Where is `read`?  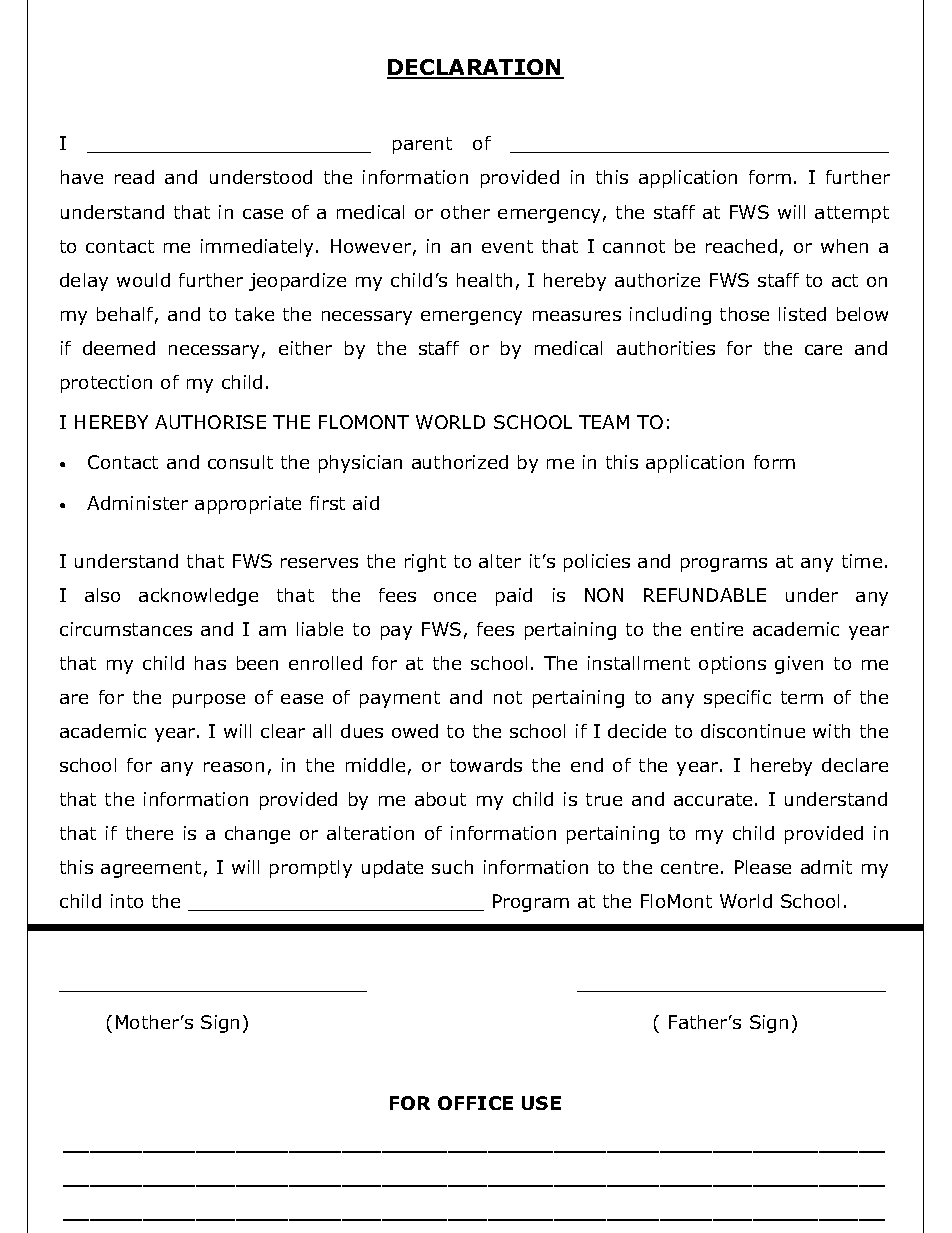 read is located at coordinates (134, 177).
